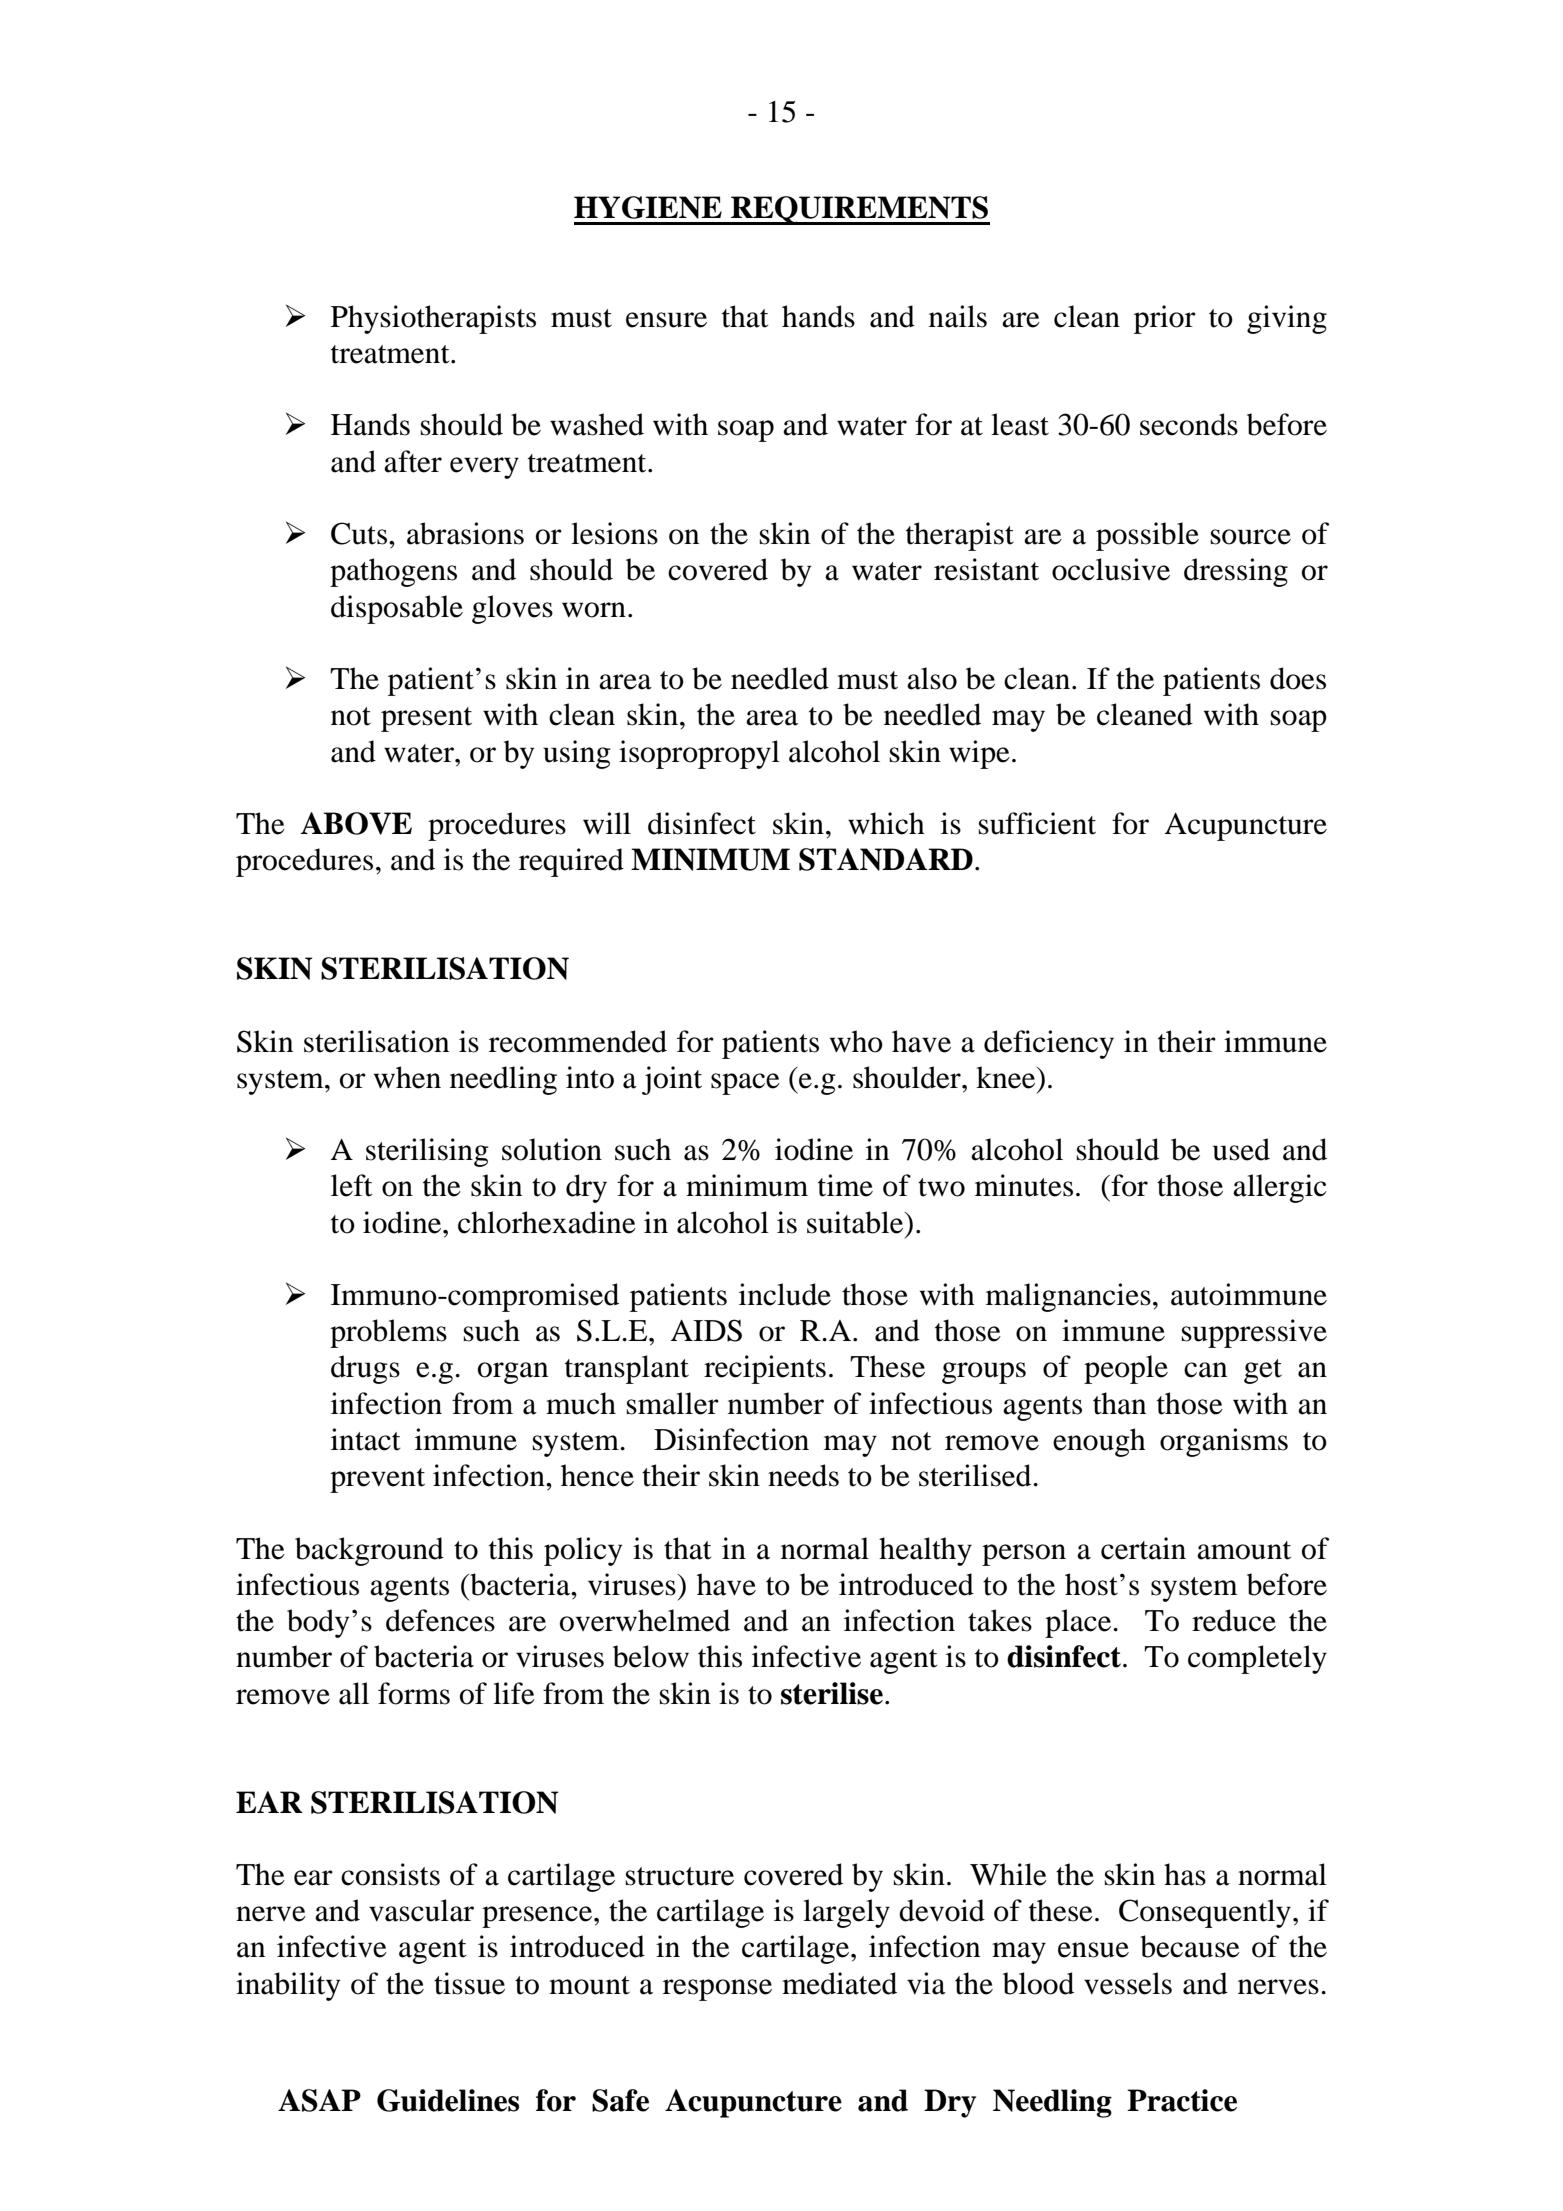  Describe the element at coordinates (427, 1152) in the screenshot. I see `sterilising` at that location.
